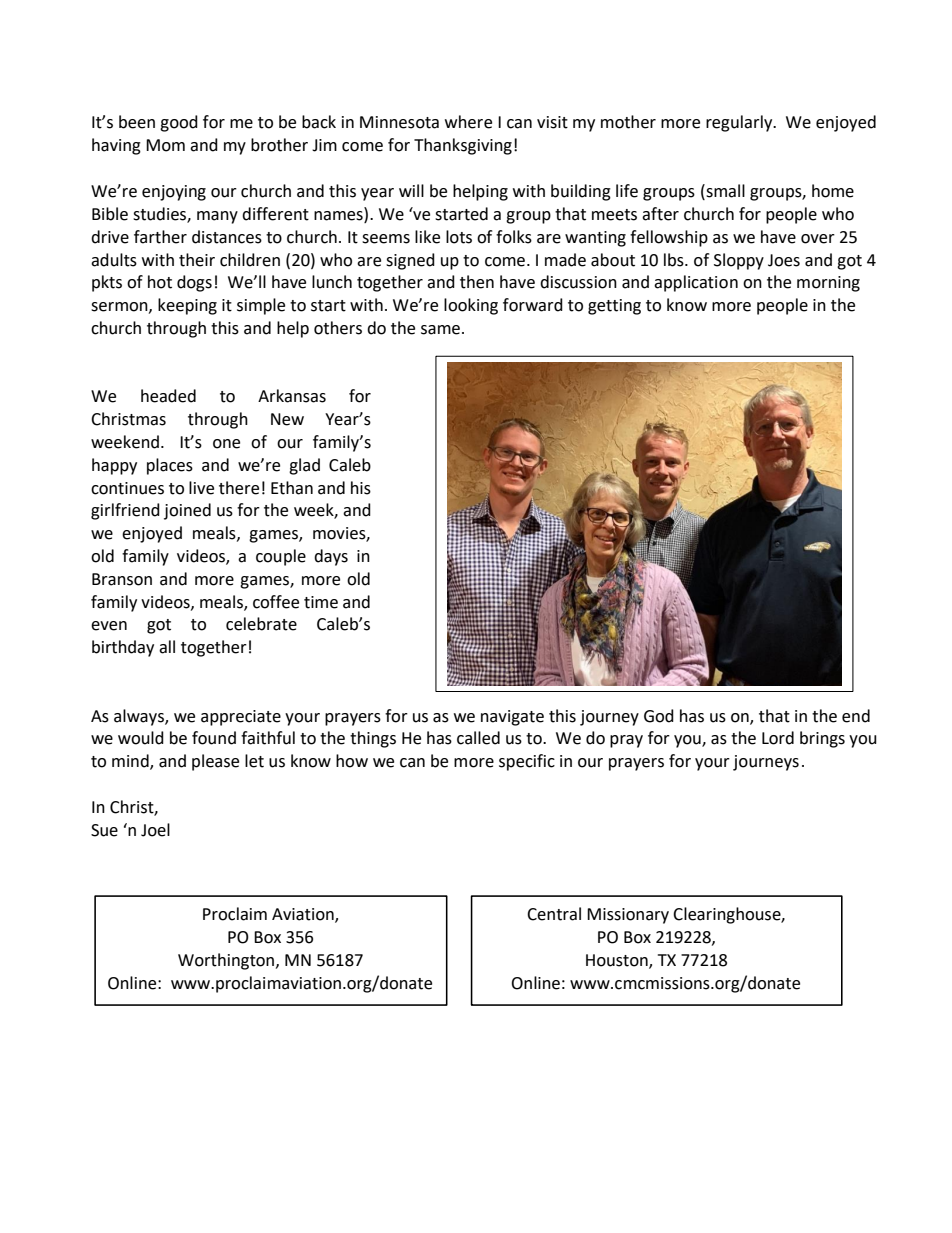  I want to click on days, so click(331, 557).
